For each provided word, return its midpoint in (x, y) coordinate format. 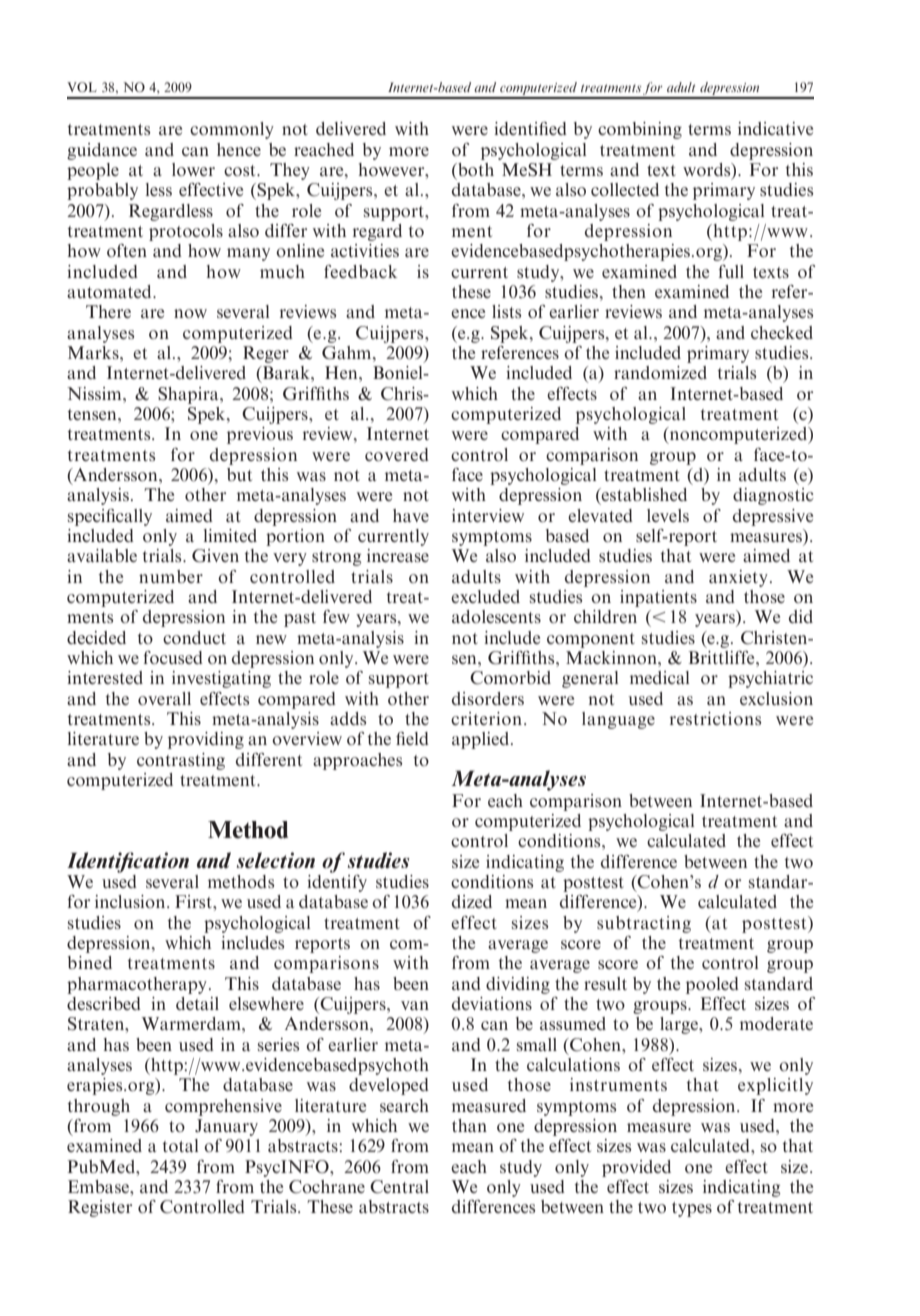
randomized (660, 372)
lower (193, 169)
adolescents (496, 616)
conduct (194, 637)
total (180, 1145)
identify (337, 882)
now (190, 313)
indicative (775, 128)
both (475, 169)
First (194, 901)
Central (399, 1187)
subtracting (644, 924)
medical (659, 677)
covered (397, 454)
